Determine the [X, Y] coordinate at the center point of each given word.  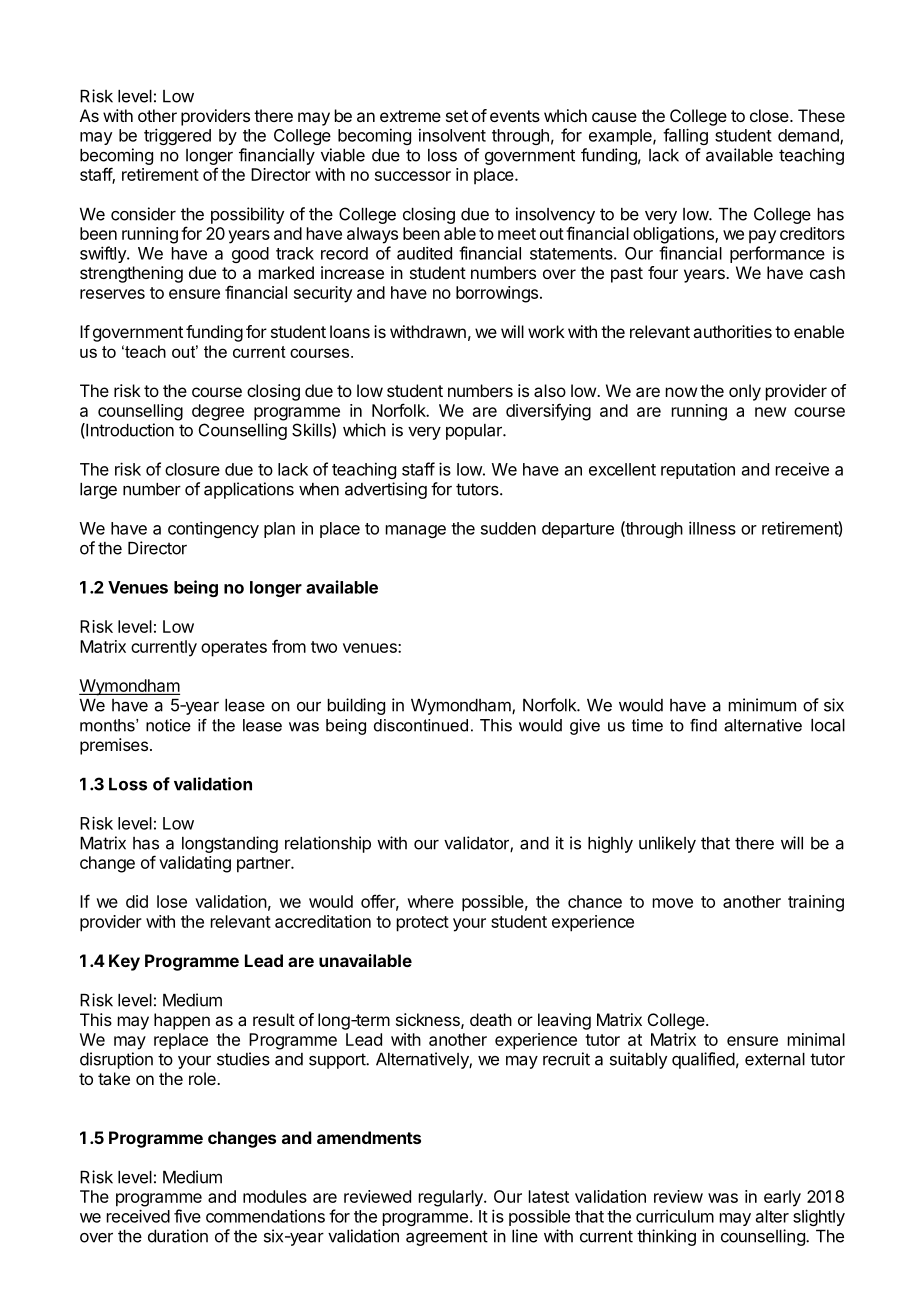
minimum [762, 705]
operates [234, 649]
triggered [177, 136]
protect [423, 924]
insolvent [452, 135]
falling [685, 136]
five [187, 1216]
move [673, 903]
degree [218, 412]
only [745, 392]
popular [475, 432]
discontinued [421, 725]
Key [124, 962]
